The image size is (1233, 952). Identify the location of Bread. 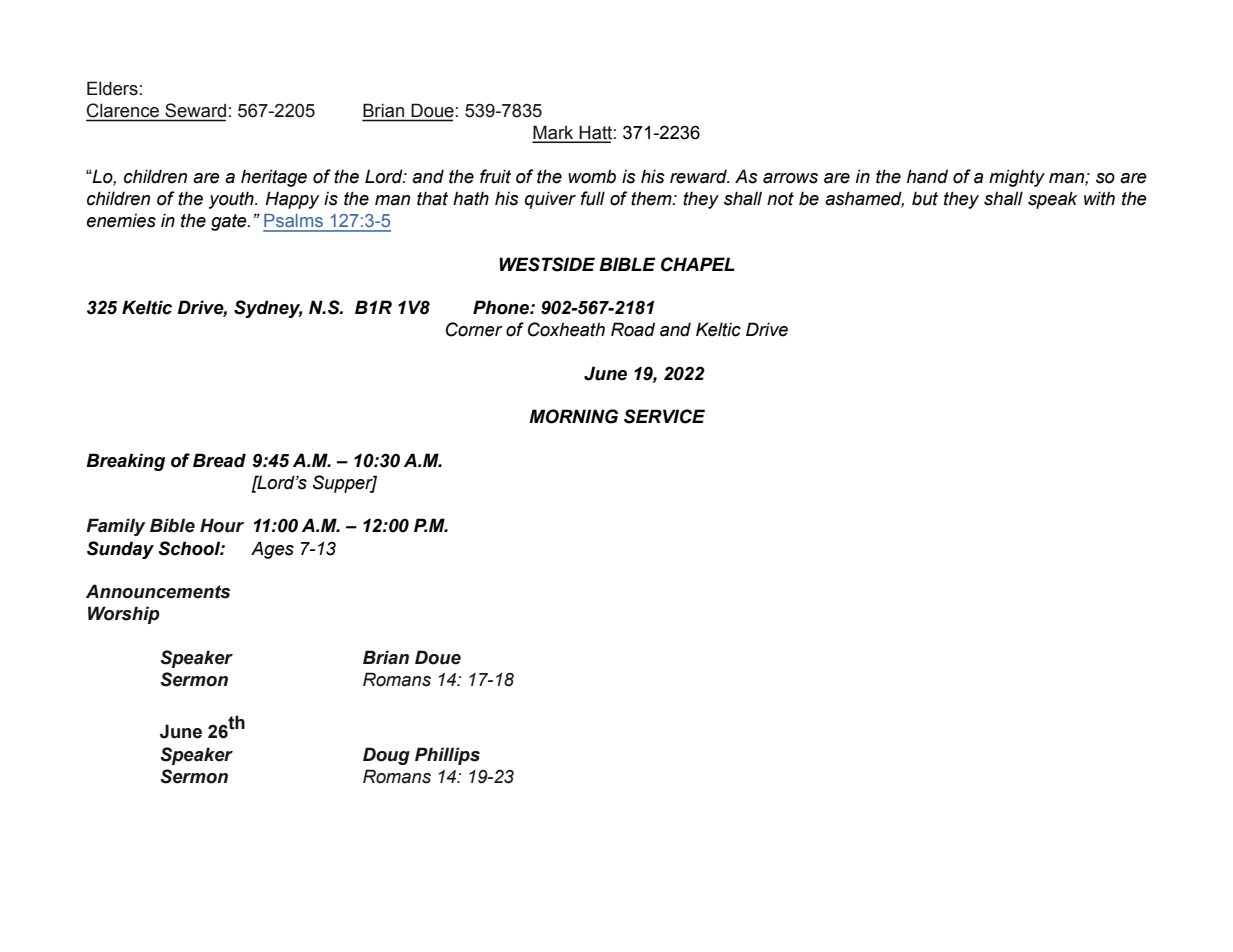
(219, 460).
